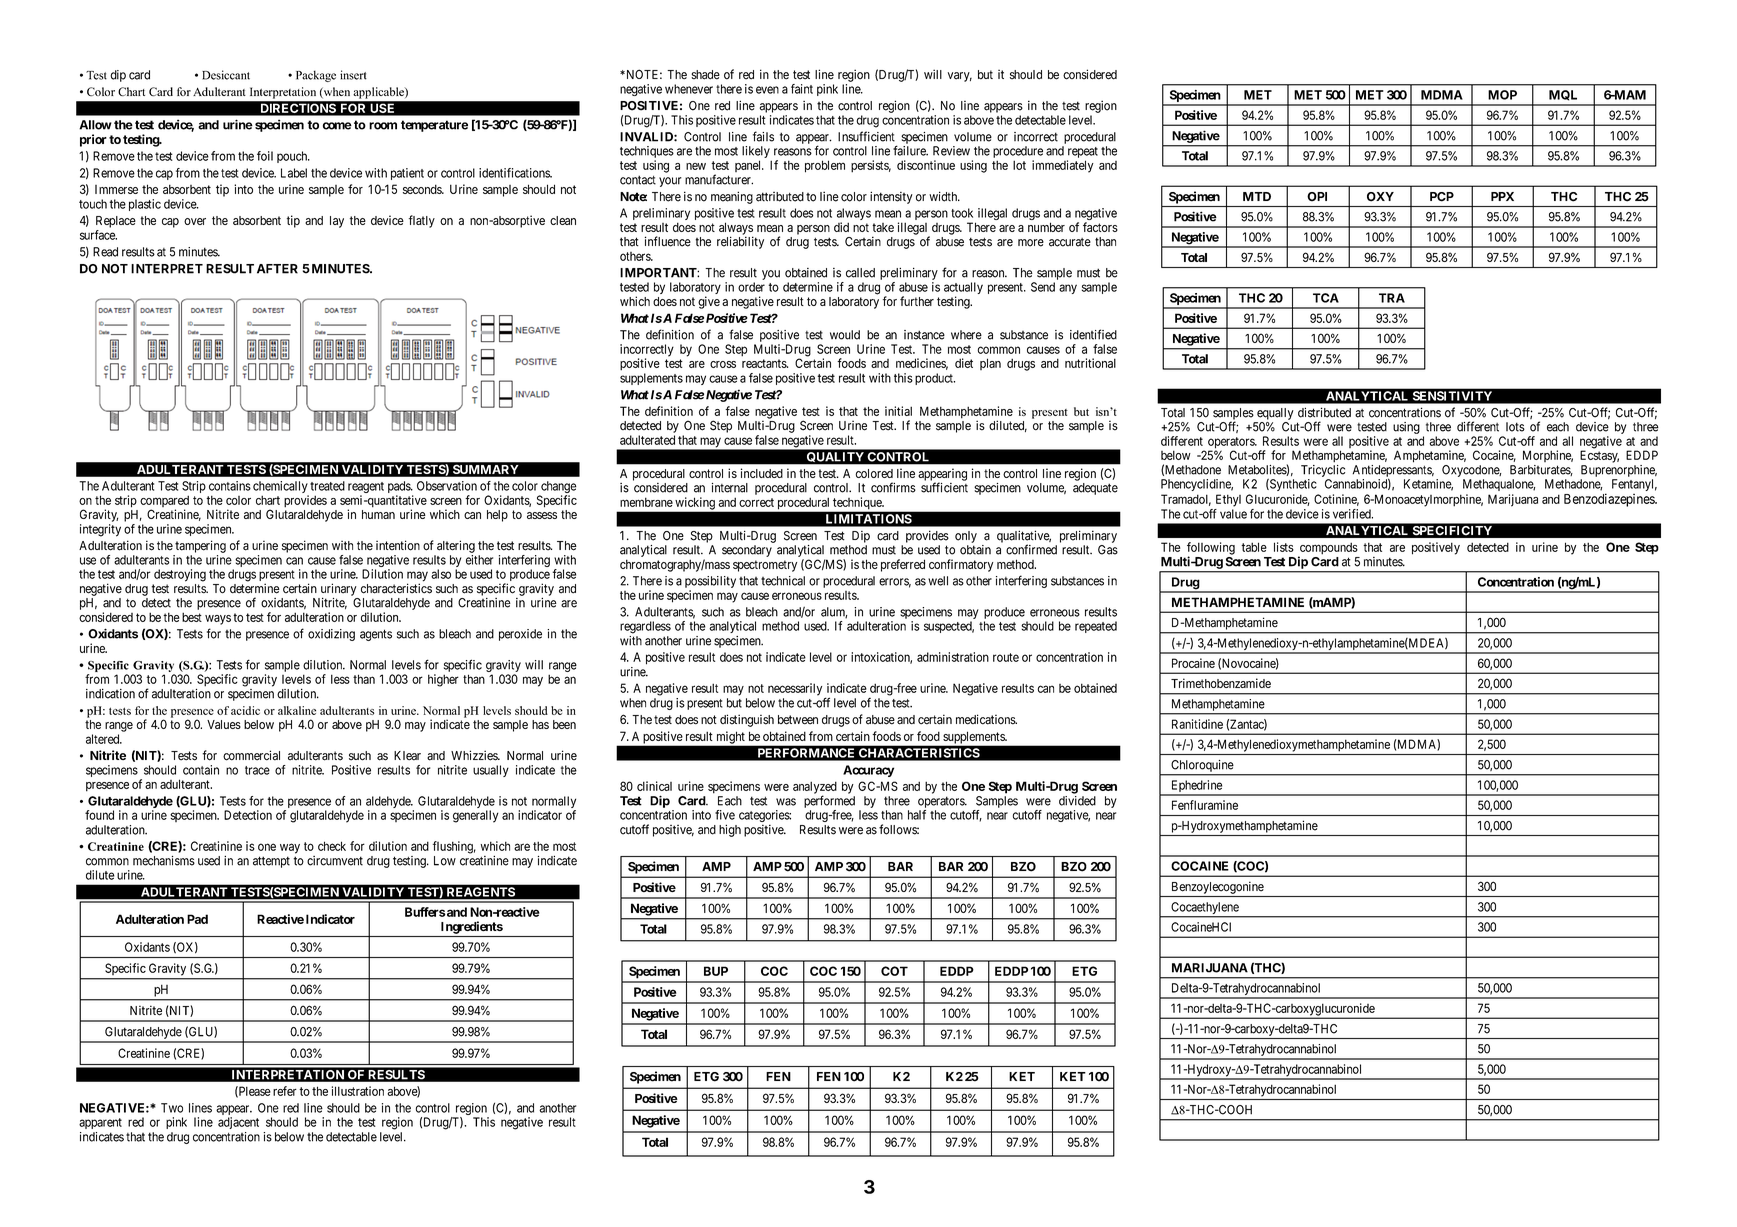 Image resolution: width=1737 pixels, height=1227 pixels. What do you see at coordinates (337, 126) in the document?
I see `come` at bounding box center [337, 126].
